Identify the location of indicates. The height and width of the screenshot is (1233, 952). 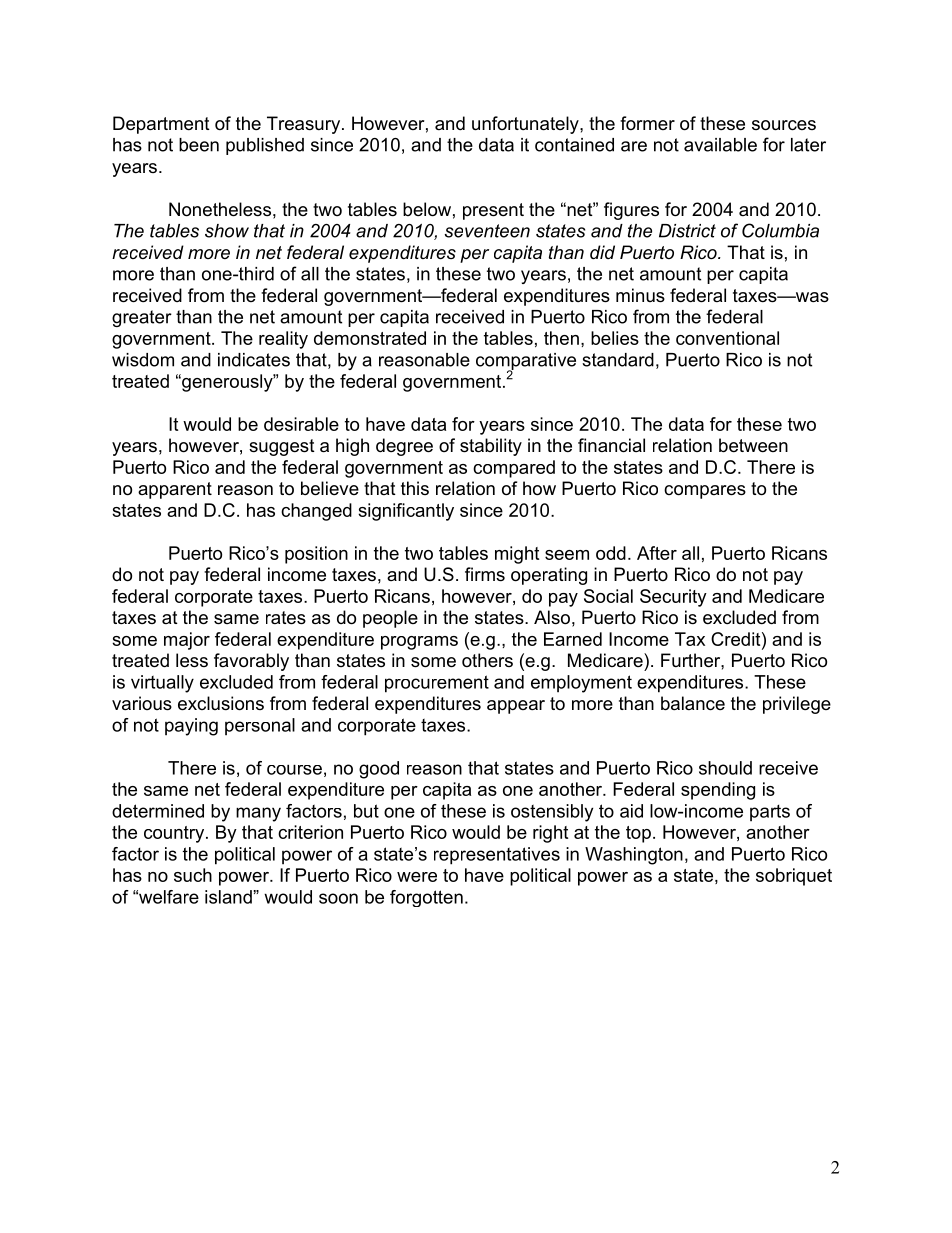
(254, 360).
